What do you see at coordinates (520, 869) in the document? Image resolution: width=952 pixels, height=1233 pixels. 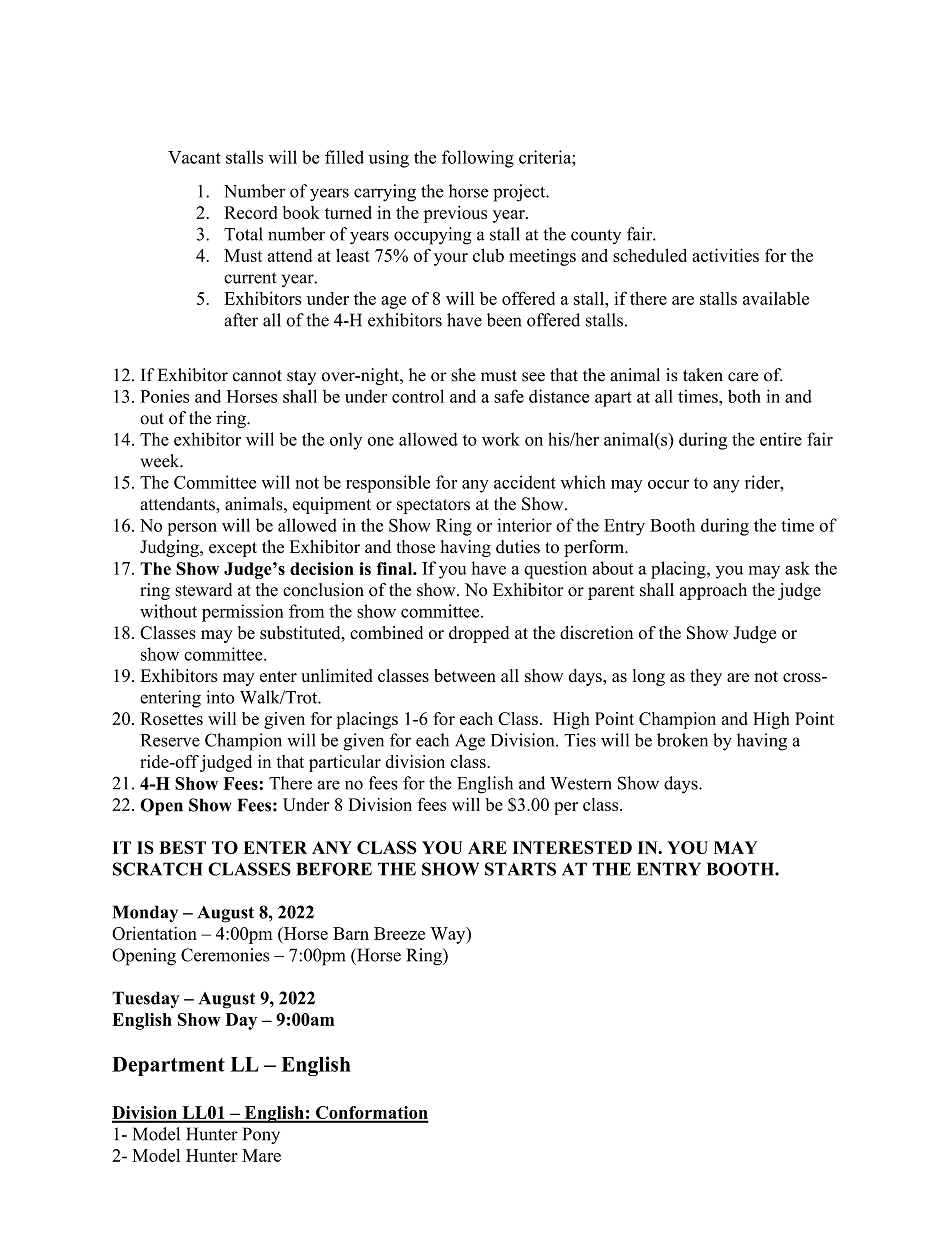 I see `STARTS` at bounding box center [520, 869].
